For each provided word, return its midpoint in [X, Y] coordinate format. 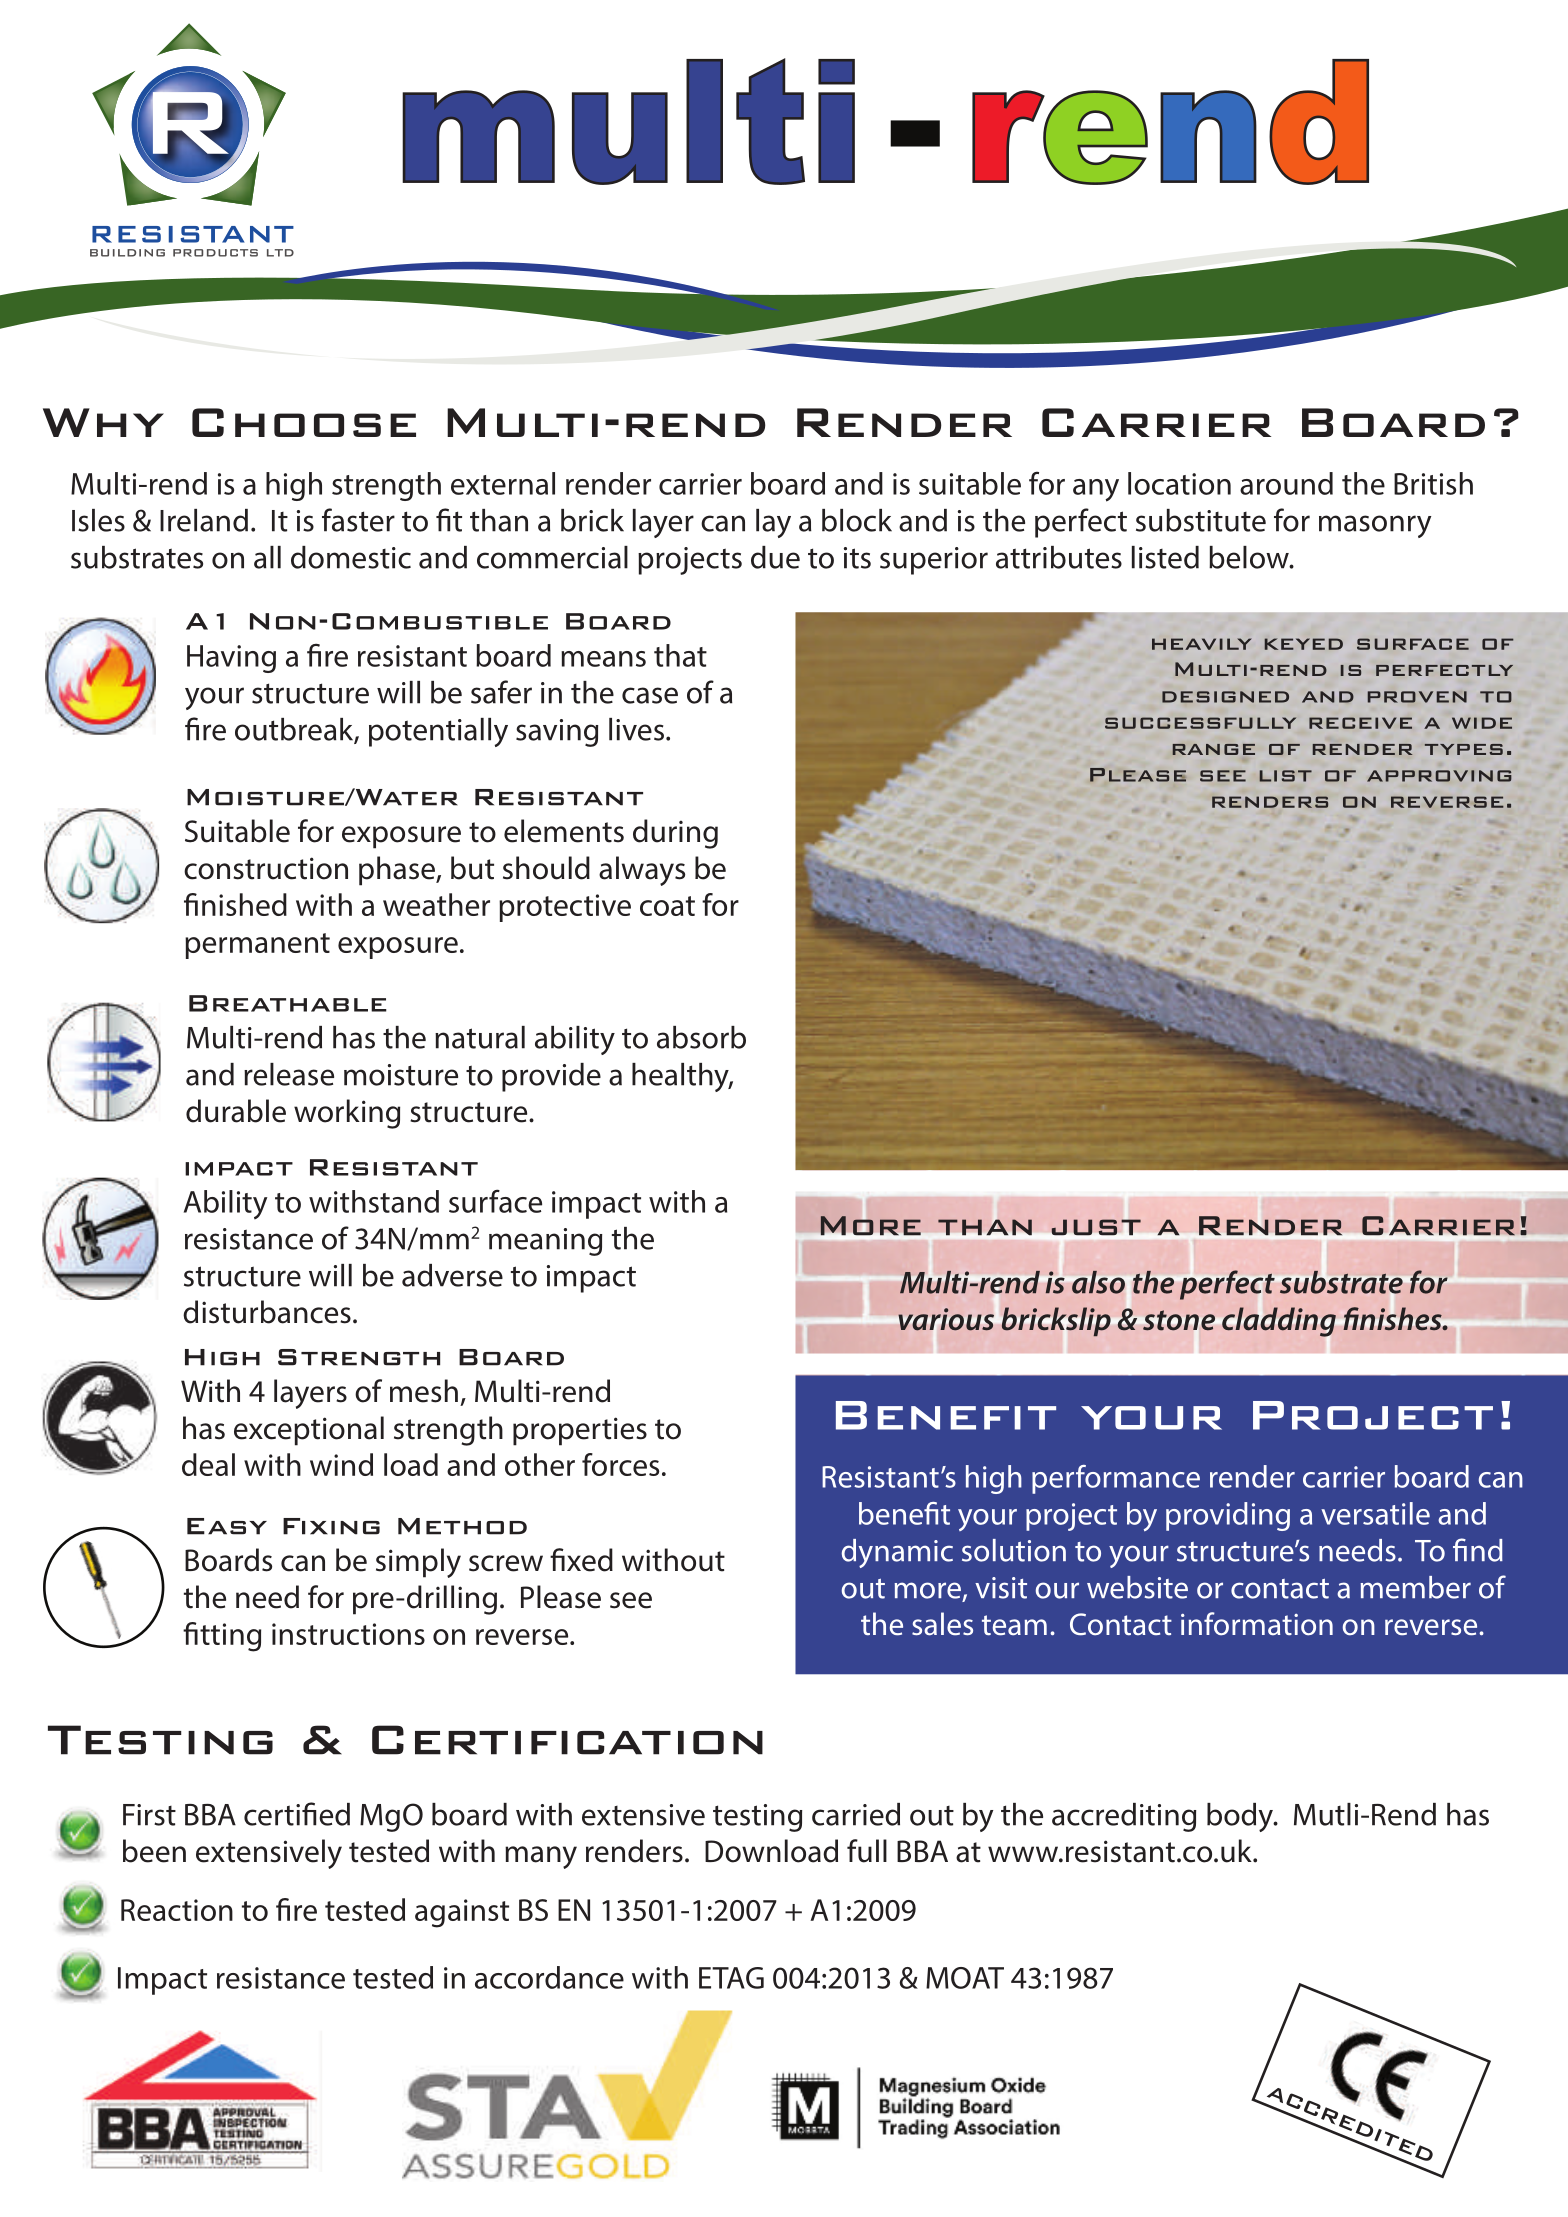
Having [231, 659]
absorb [701, 1037]
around [1286, 483]
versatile [1375, 1513]
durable [236, 1111]
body [1241, 1817]
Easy [227, 1526]
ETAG [731, 1978]
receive [1360, 723]
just [1096, 1227]
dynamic [897, 1553]
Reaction [177, 1910]
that [680, 655]
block [857, 520]
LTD [280, 253]
